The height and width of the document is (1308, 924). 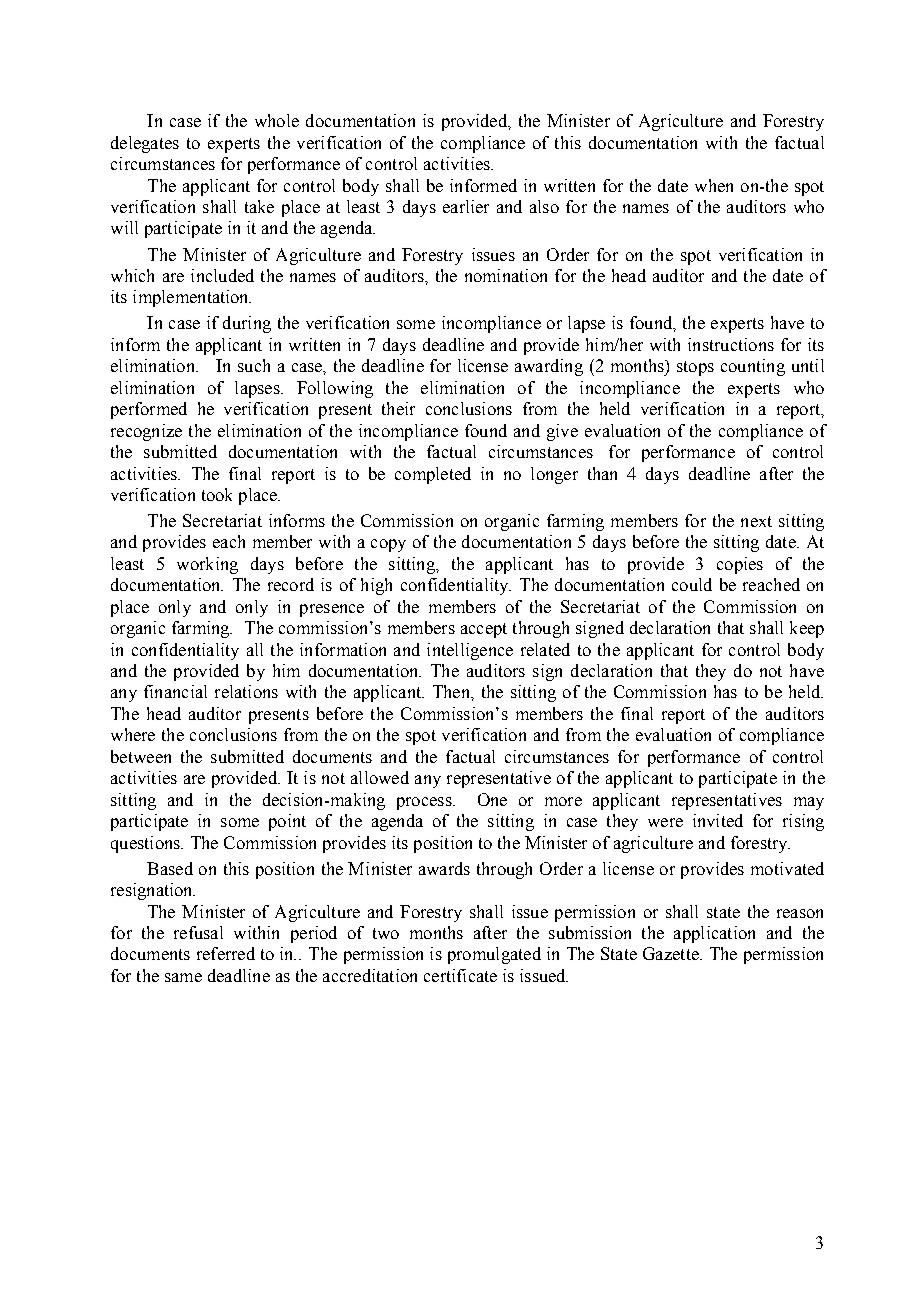 I want to click on Then, so click(x=452, y=691).
